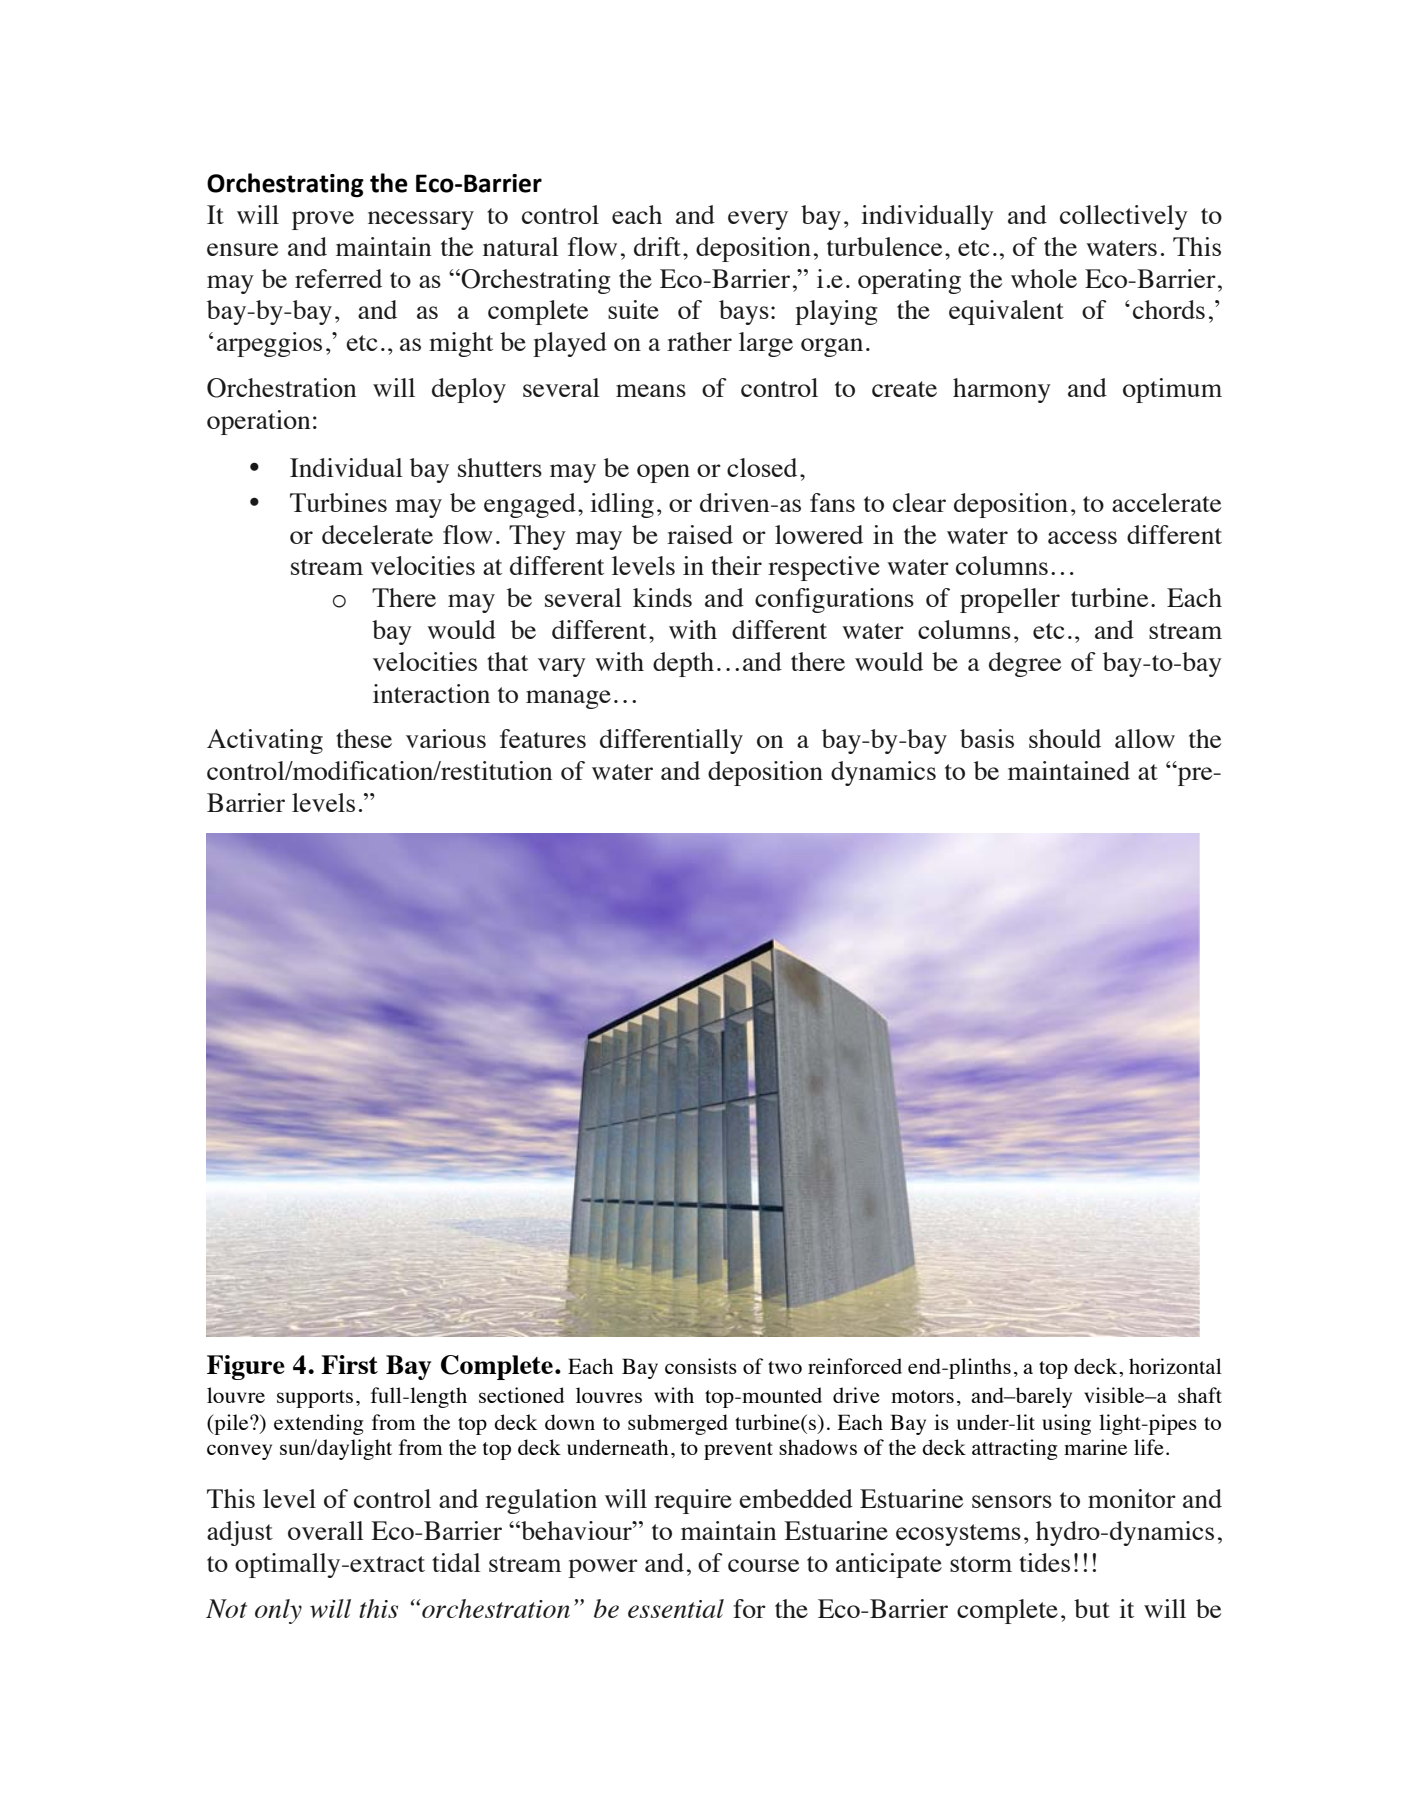  Describe the element at coordinates (338, 278) in the page. I see `referred` at that location.
